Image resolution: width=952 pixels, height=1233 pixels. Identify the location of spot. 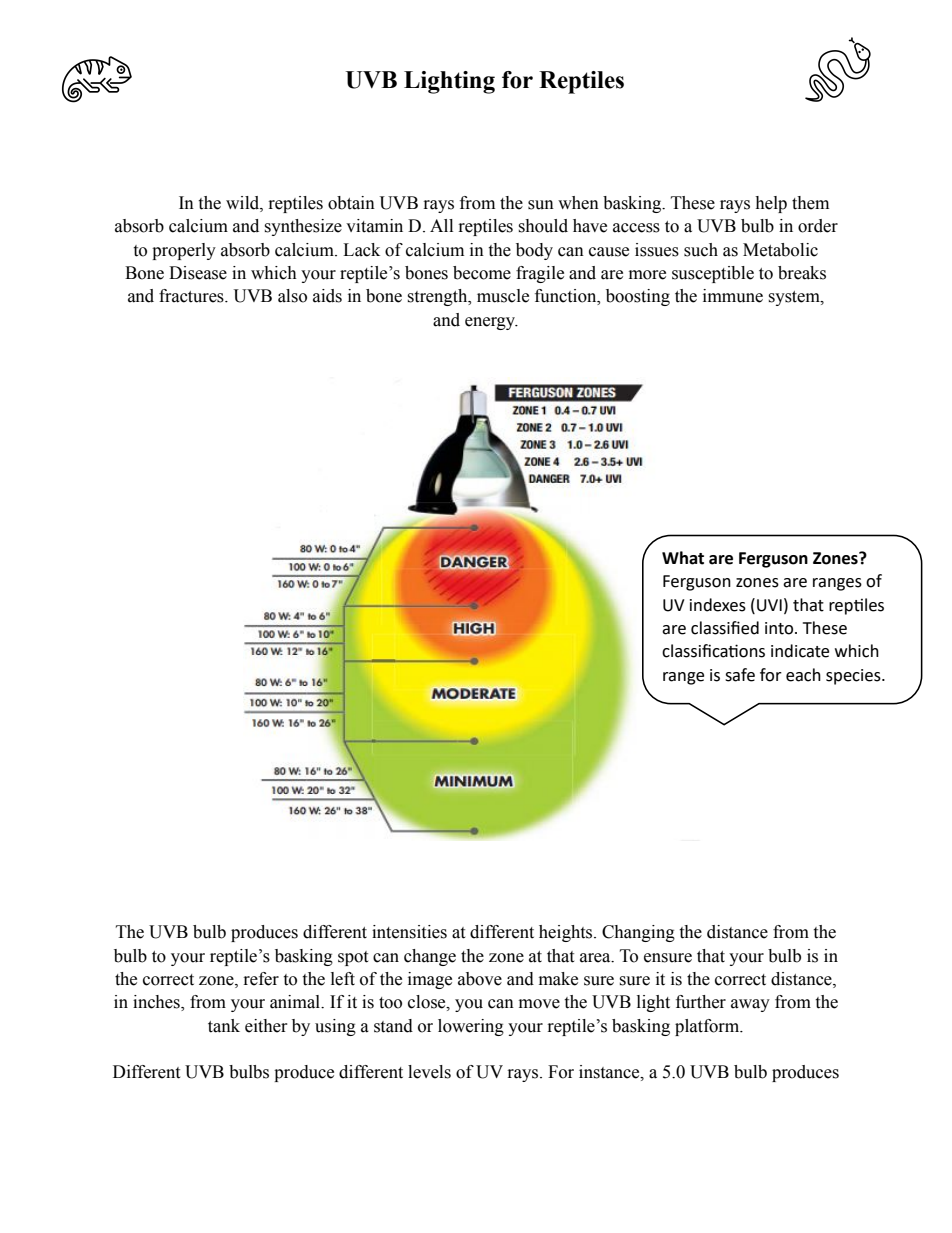
(353, 958).
